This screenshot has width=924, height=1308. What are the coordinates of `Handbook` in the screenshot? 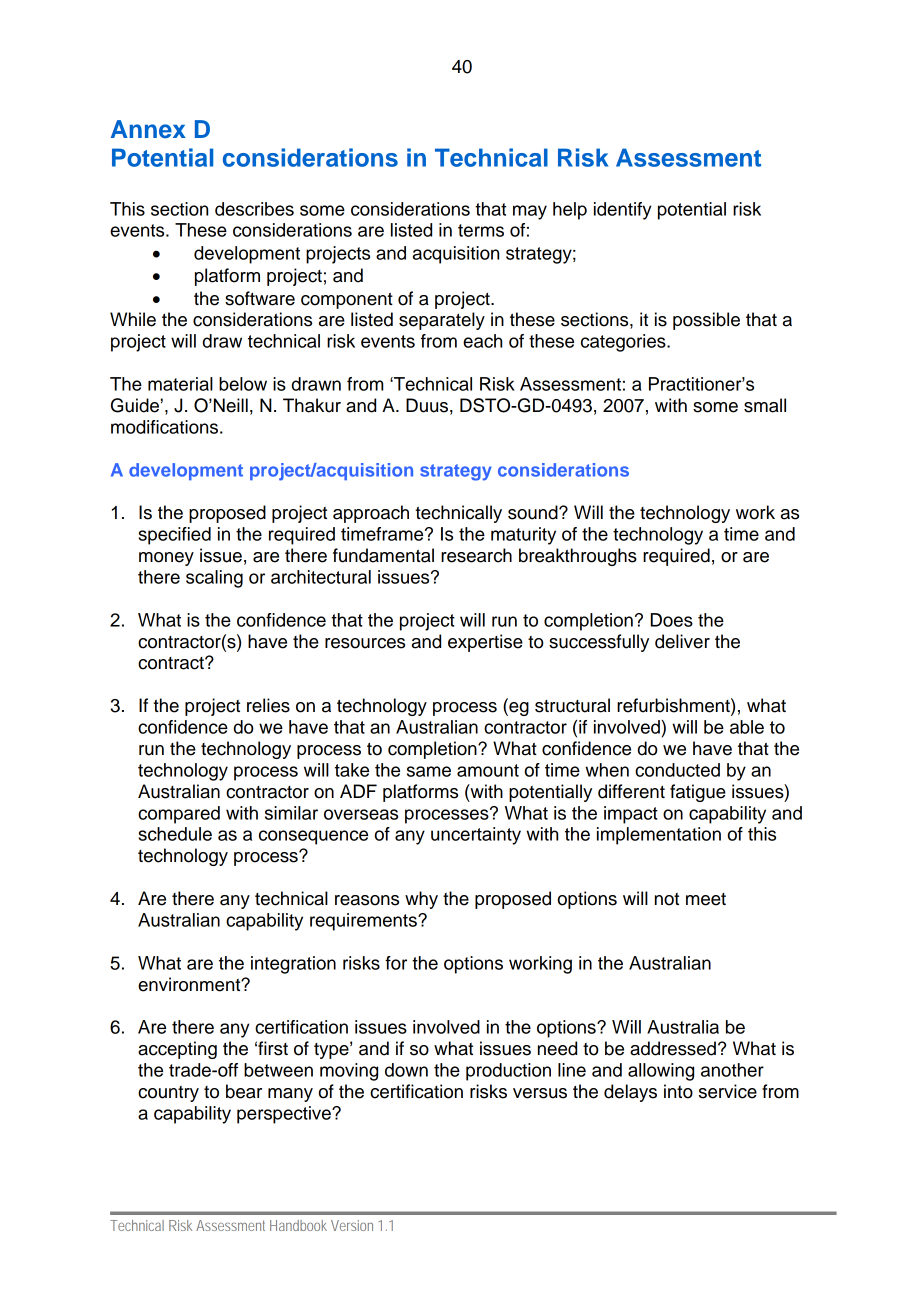 It's located at (298, 1225).
